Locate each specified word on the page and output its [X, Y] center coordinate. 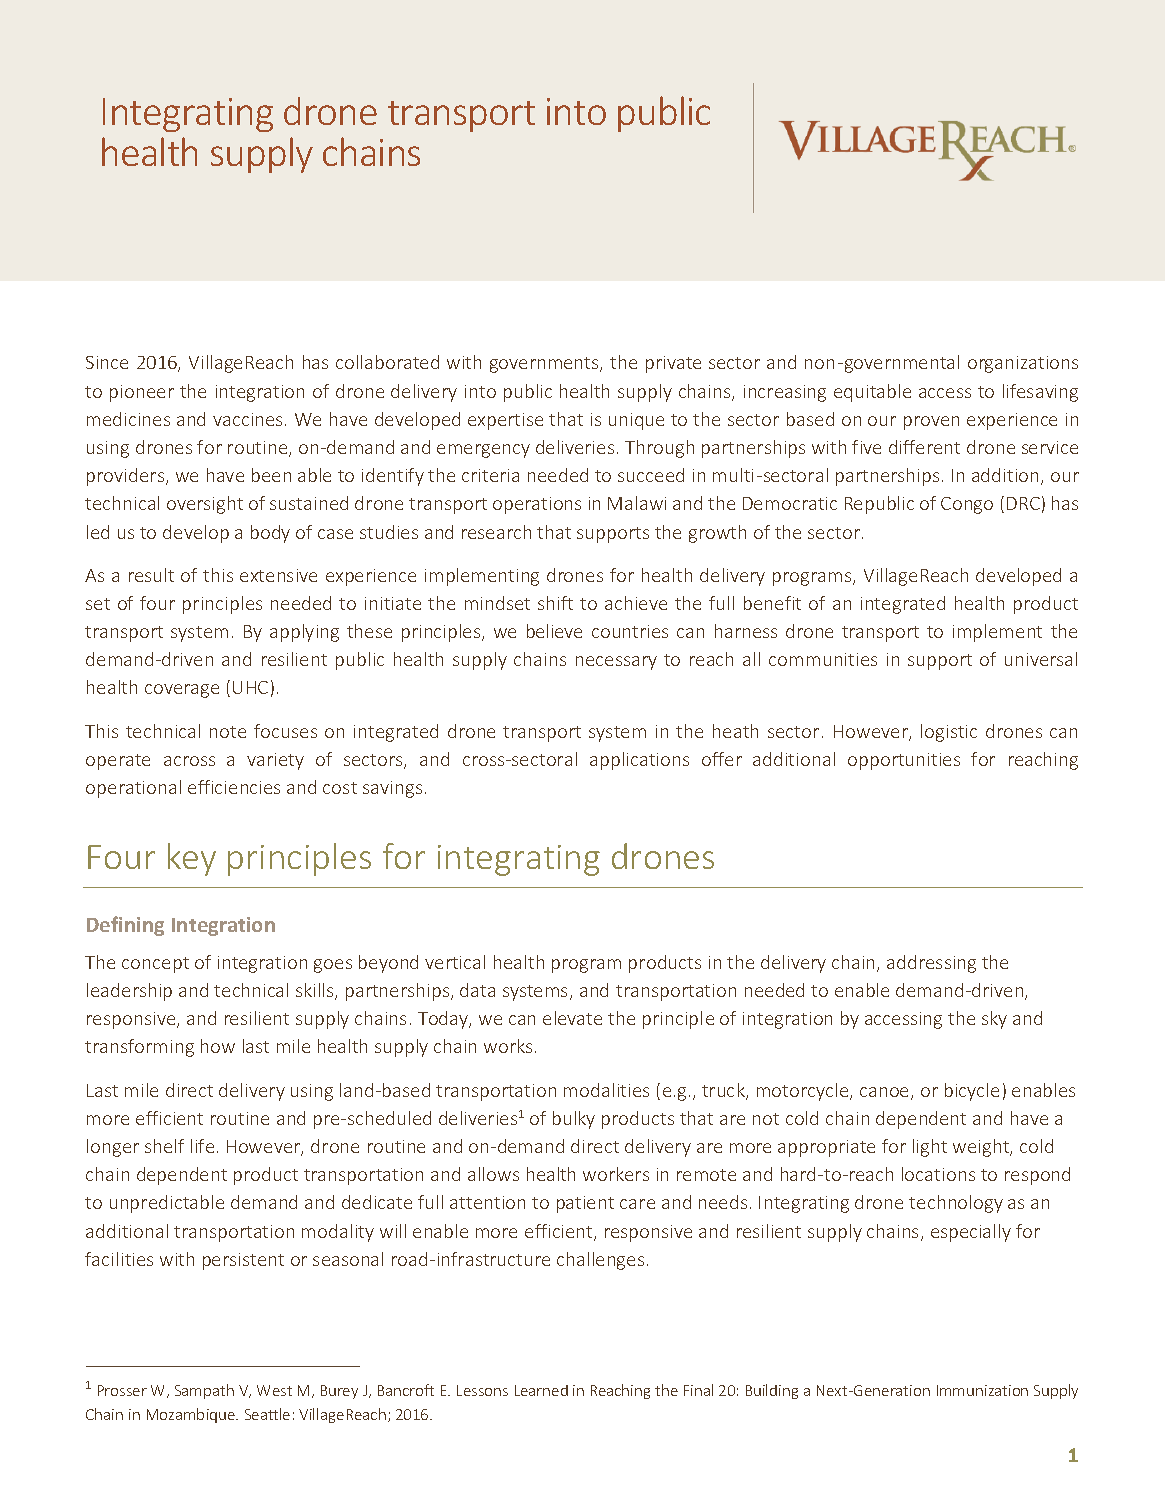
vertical [455, 962]
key [192, 859]
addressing [931, 964]
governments [545, 365]
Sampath [204, 1391]
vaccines [247, 419]
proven [931, 423]
